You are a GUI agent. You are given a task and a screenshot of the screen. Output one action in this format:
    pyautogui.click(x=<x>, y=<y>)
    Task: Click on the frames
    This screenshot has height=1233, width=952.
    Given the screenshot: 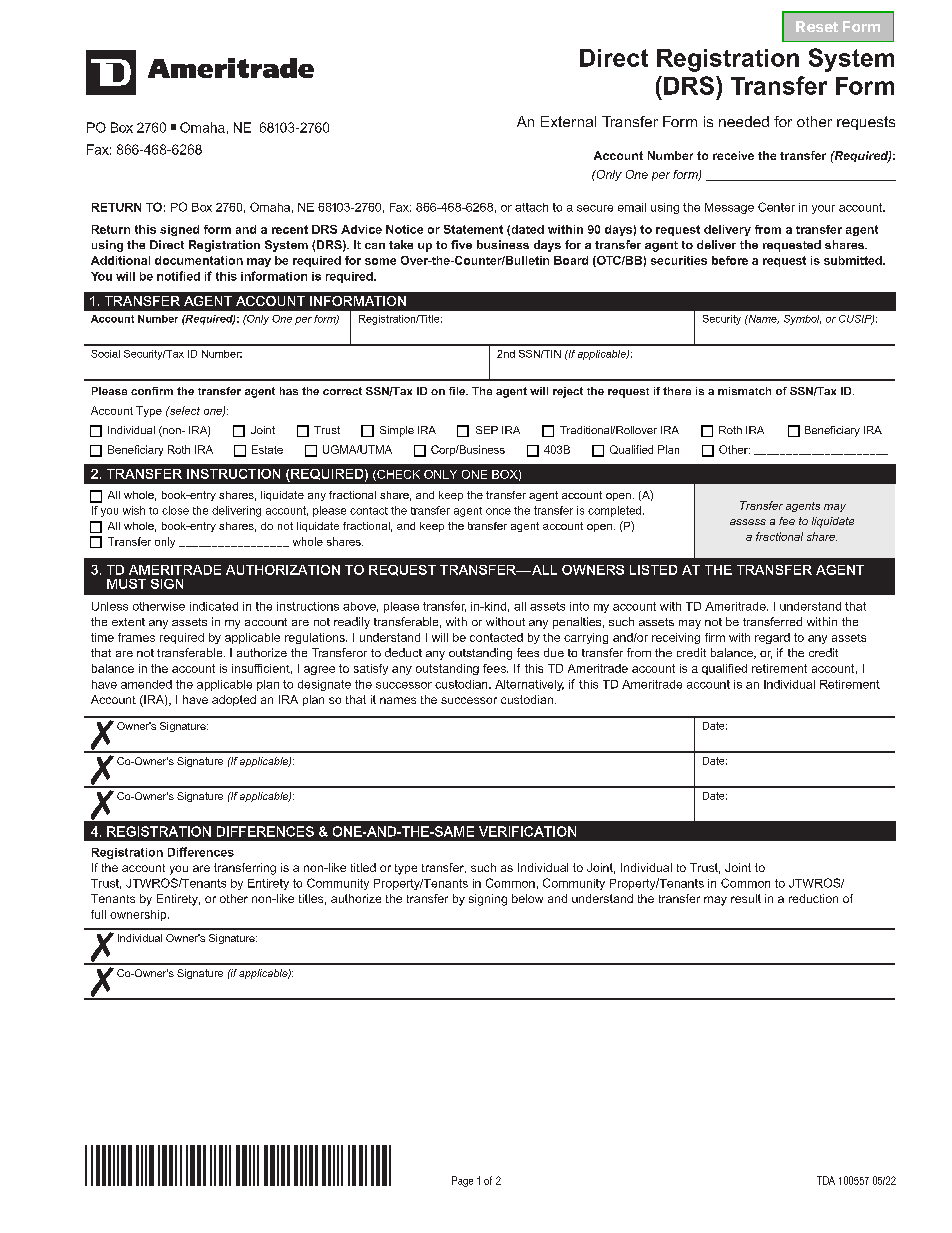 What is the action you would take?
    pyautogui.click(x=136, y=637)
